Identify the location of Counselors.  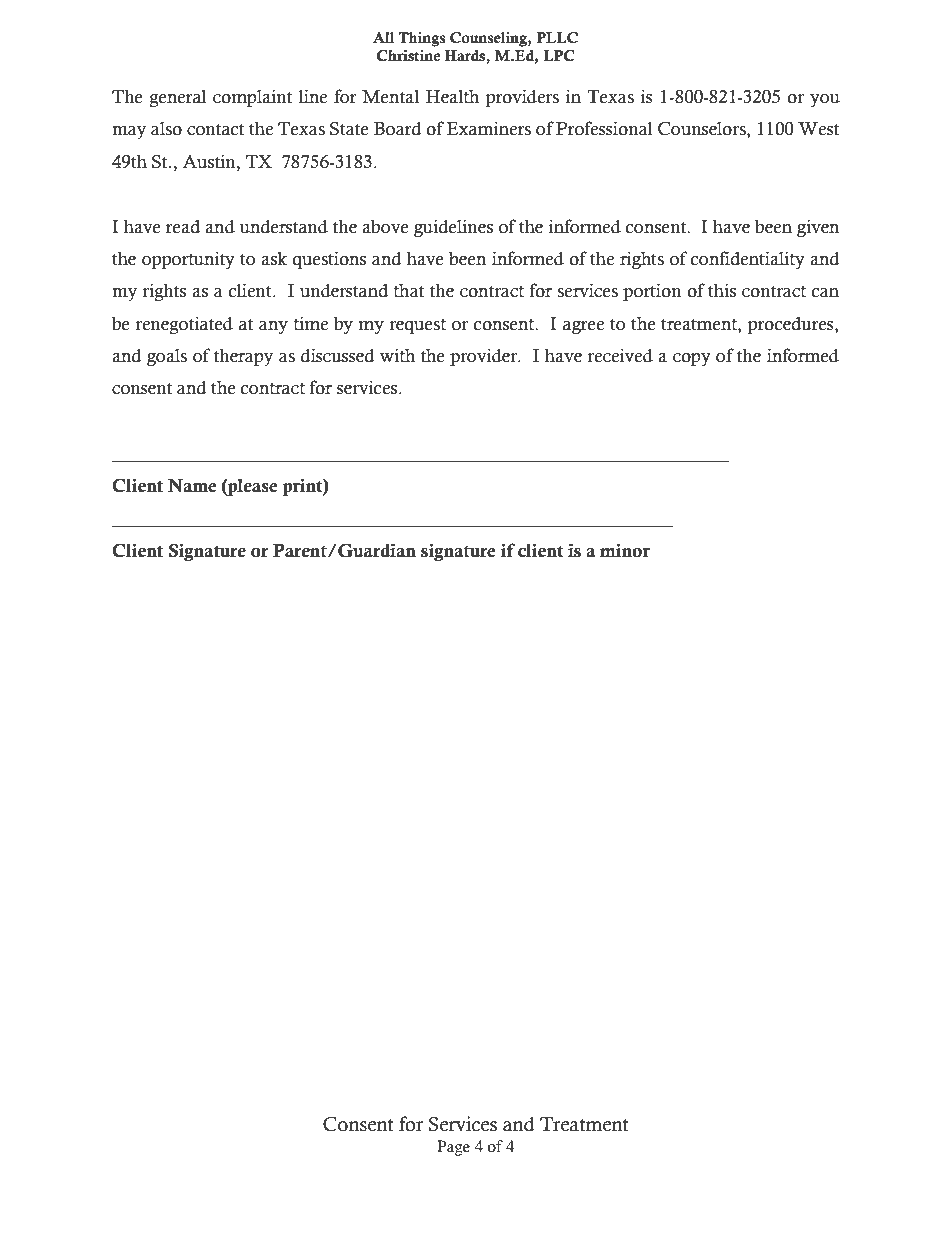
(703, 130).
